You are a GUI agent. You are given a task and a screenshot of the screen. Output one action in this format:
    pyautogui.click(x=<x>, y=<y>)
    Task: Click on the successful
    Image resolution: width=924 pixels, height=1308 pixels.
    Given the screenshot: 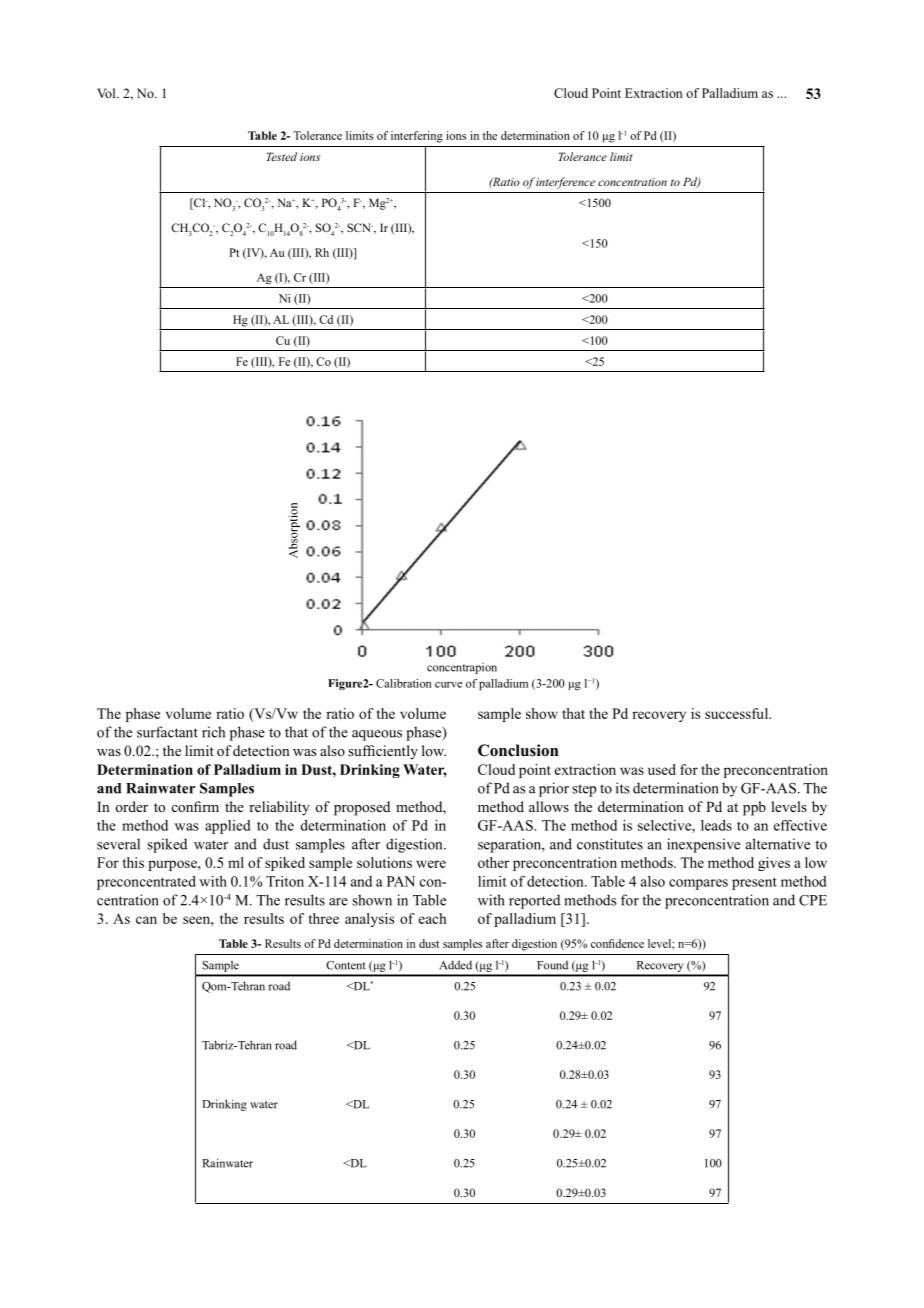 What is the action you would take?
    pyautogui.click(x=738, y=713)
